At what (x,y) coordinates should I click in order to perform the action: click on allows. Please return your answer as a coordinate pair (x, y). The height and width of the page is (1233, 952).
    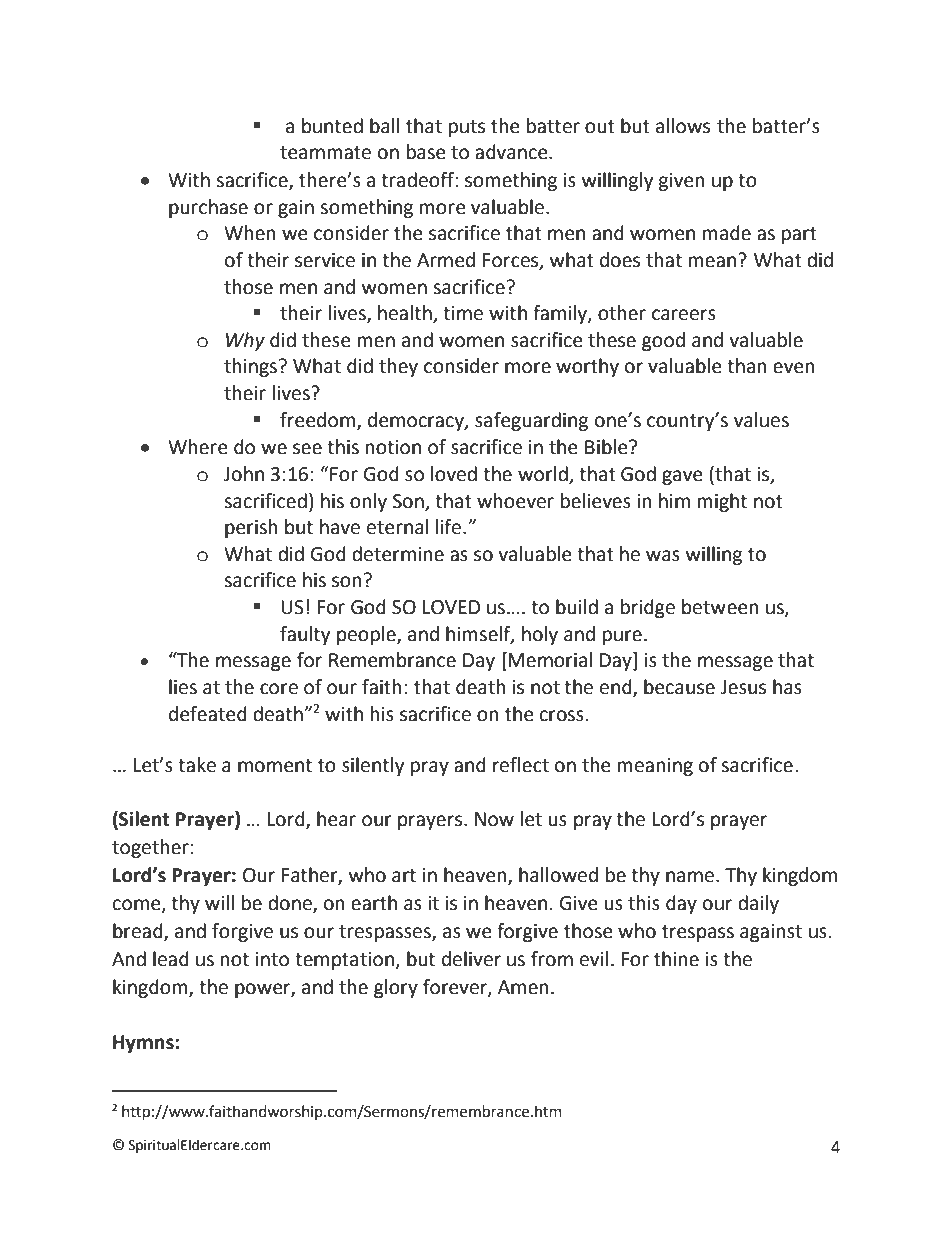
    Looking at the image, I should click on (683, 126).
